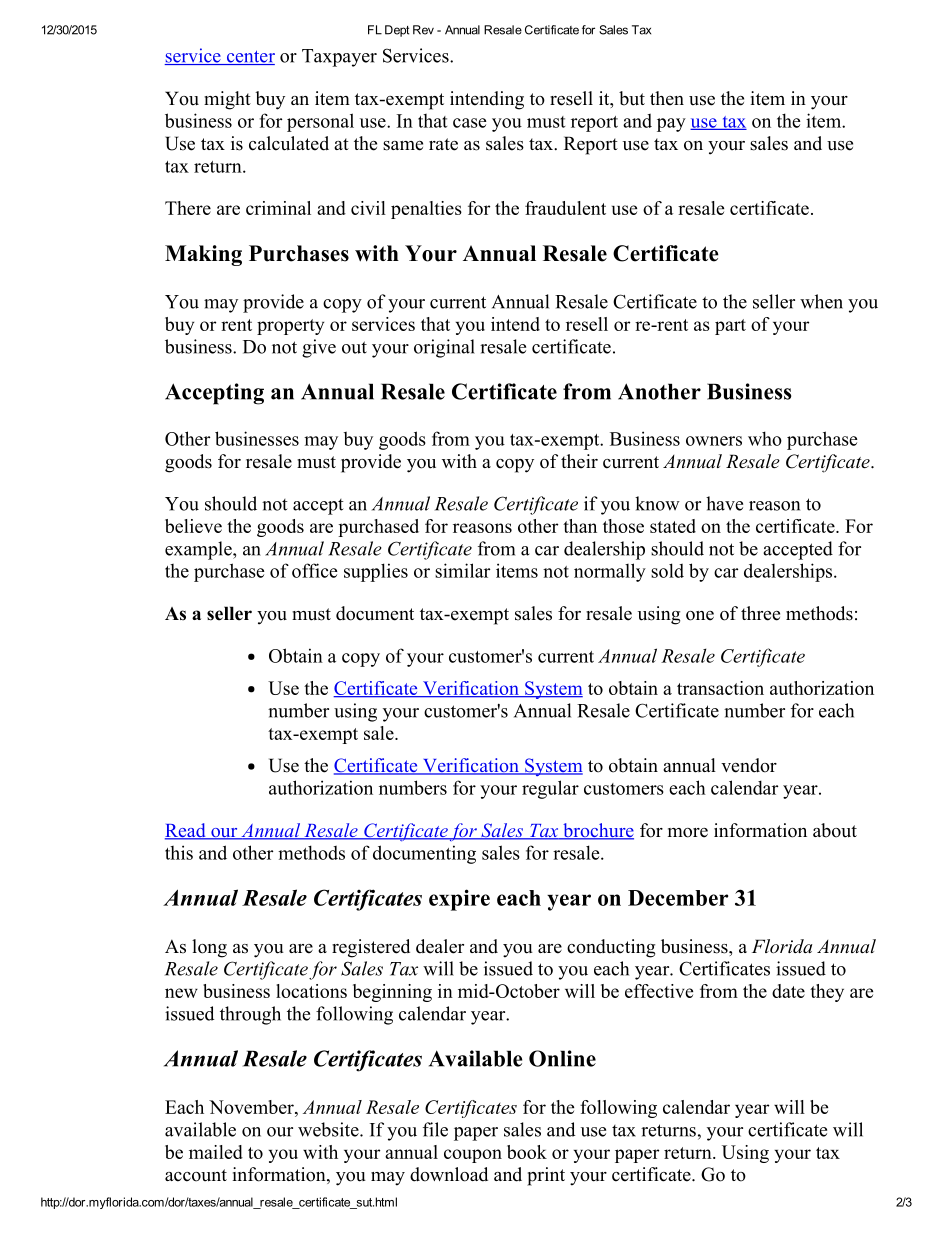  I want to click on expire, so click(459, 900).
